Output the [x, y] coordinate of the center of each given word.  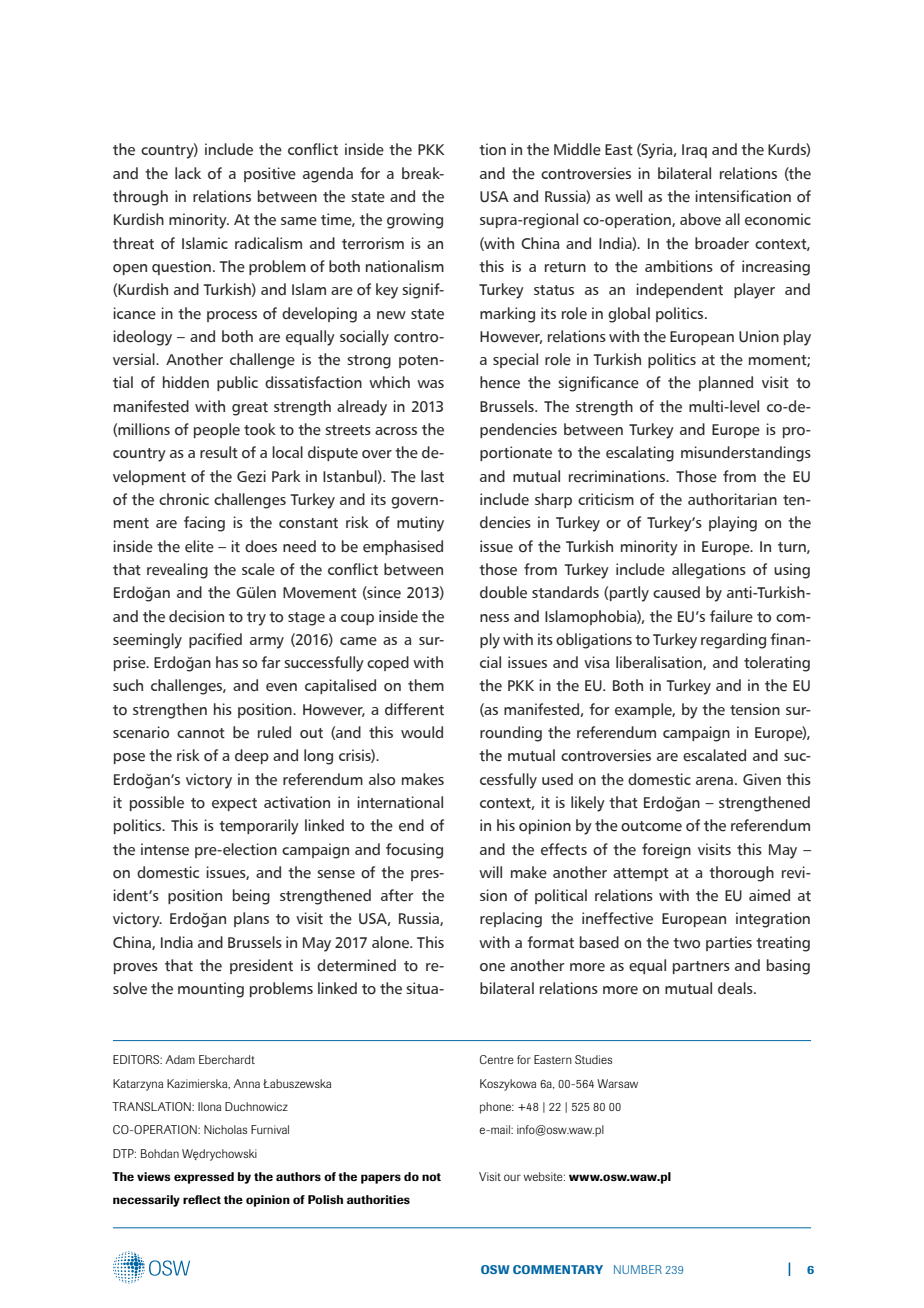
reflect [202, 1199]
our [512, 1177]
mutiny [420, 524]
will [490, 872]
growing [415, 221]
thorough [741, 874]
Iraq [694, 151]
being [251, 897]
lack [188, 173]
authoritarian [732, 499]
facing [204, 524]
